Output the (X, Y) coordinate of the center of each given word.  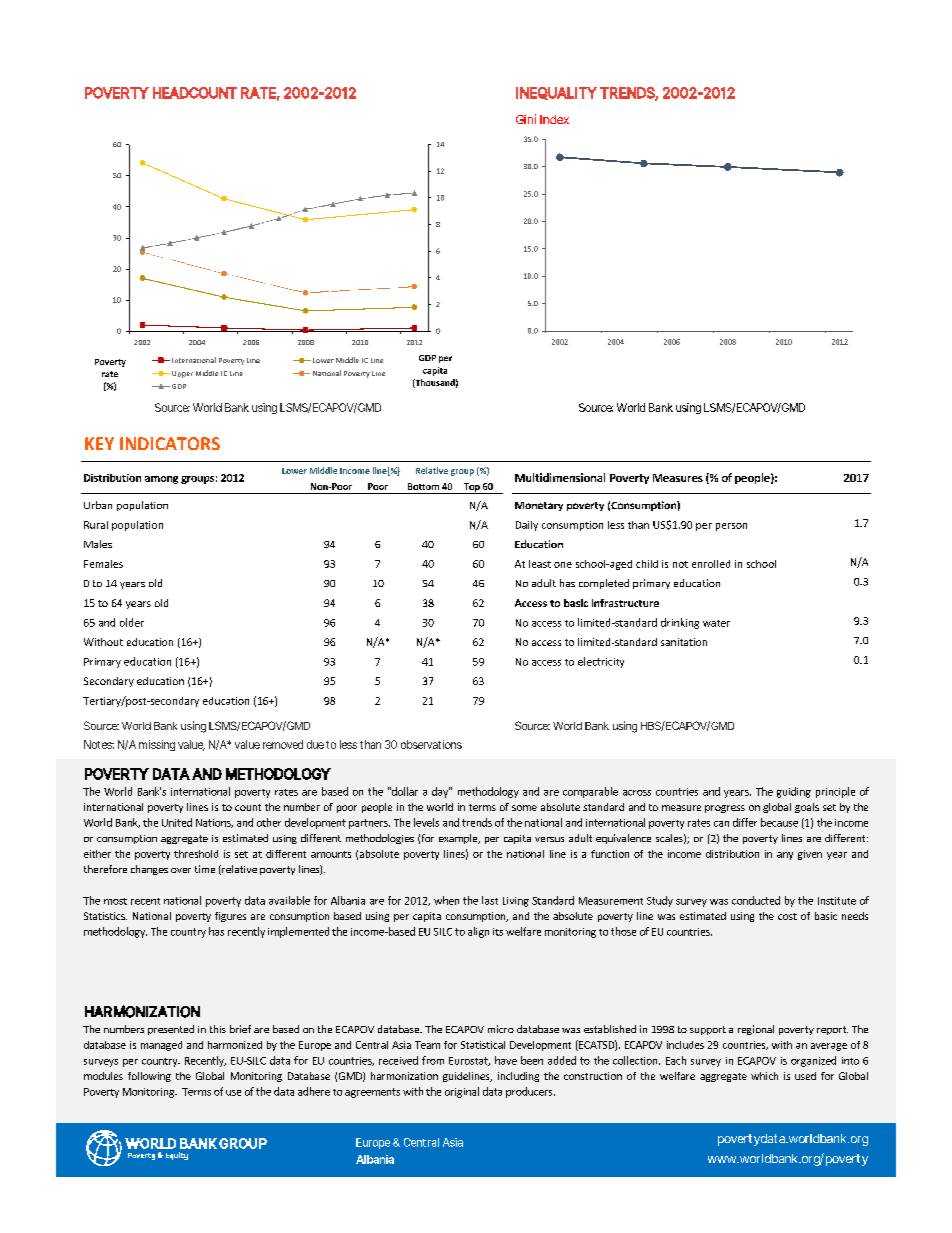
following (149, 1077)
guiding (794, 792)
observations (431, 744)
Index (554, 119)
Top (471, 488)
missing (157, 745)
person (731, 527)
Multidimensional (560, 477)
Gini (526, 119)
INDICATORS (170, 443)
